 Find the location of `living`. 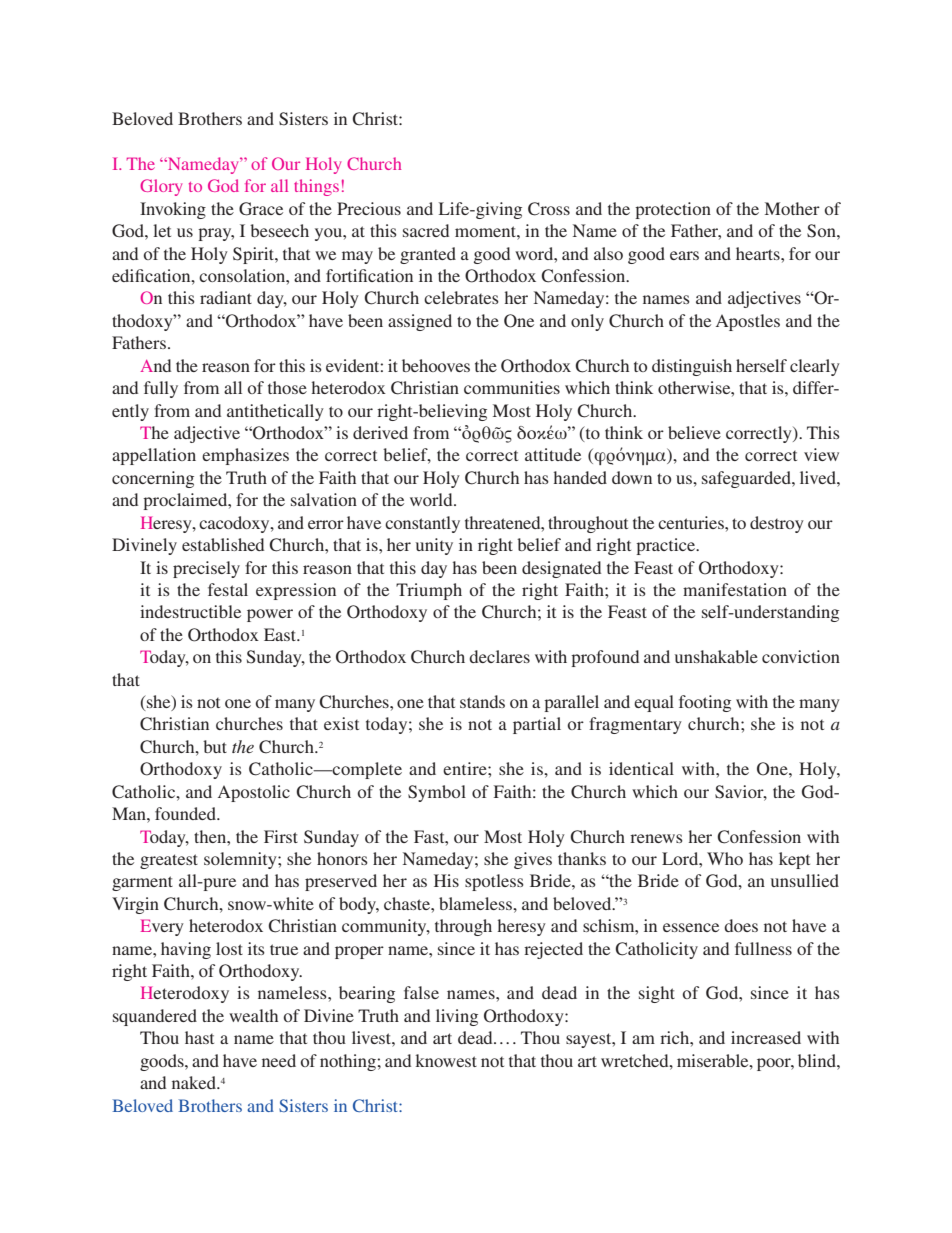

living is located at coordinates (457, 1017).
